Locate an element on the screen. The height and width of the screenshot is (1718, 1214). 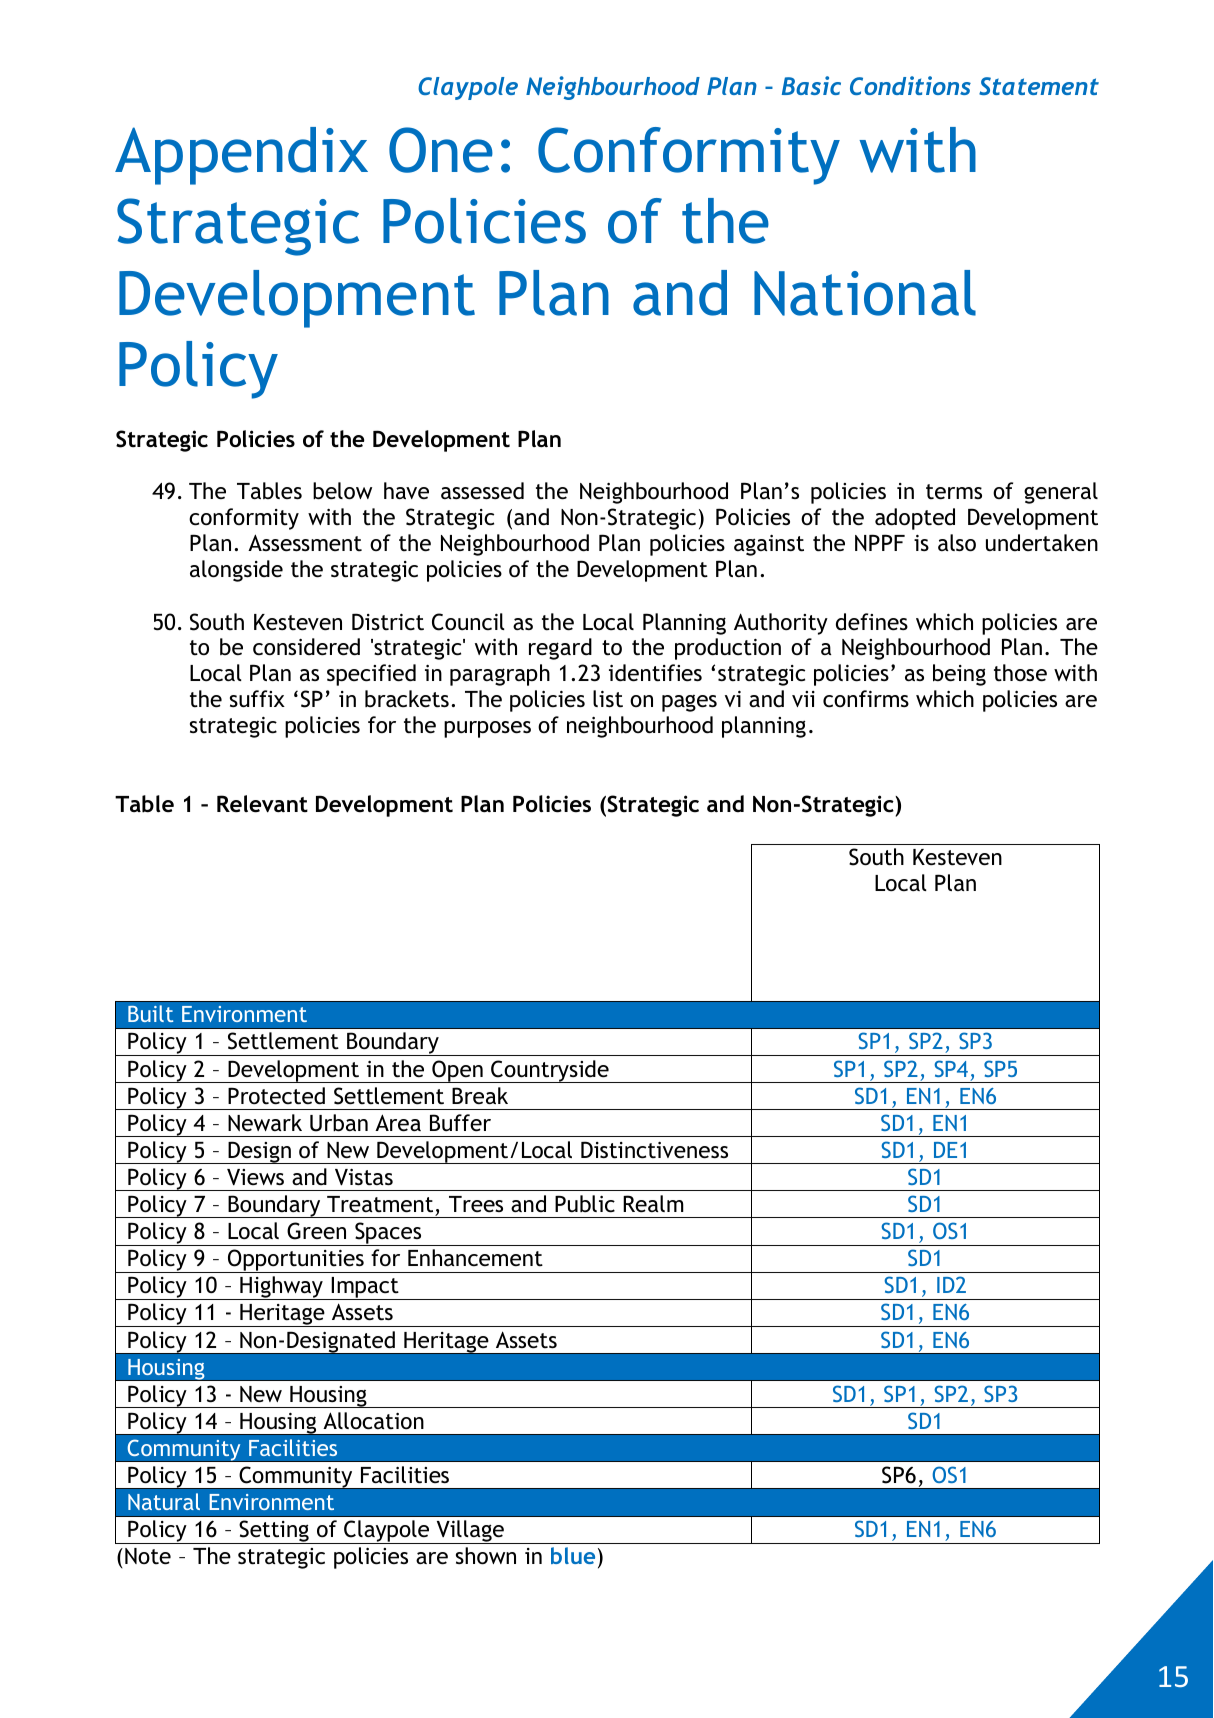
confirms is located at coordinates (866, 699).
